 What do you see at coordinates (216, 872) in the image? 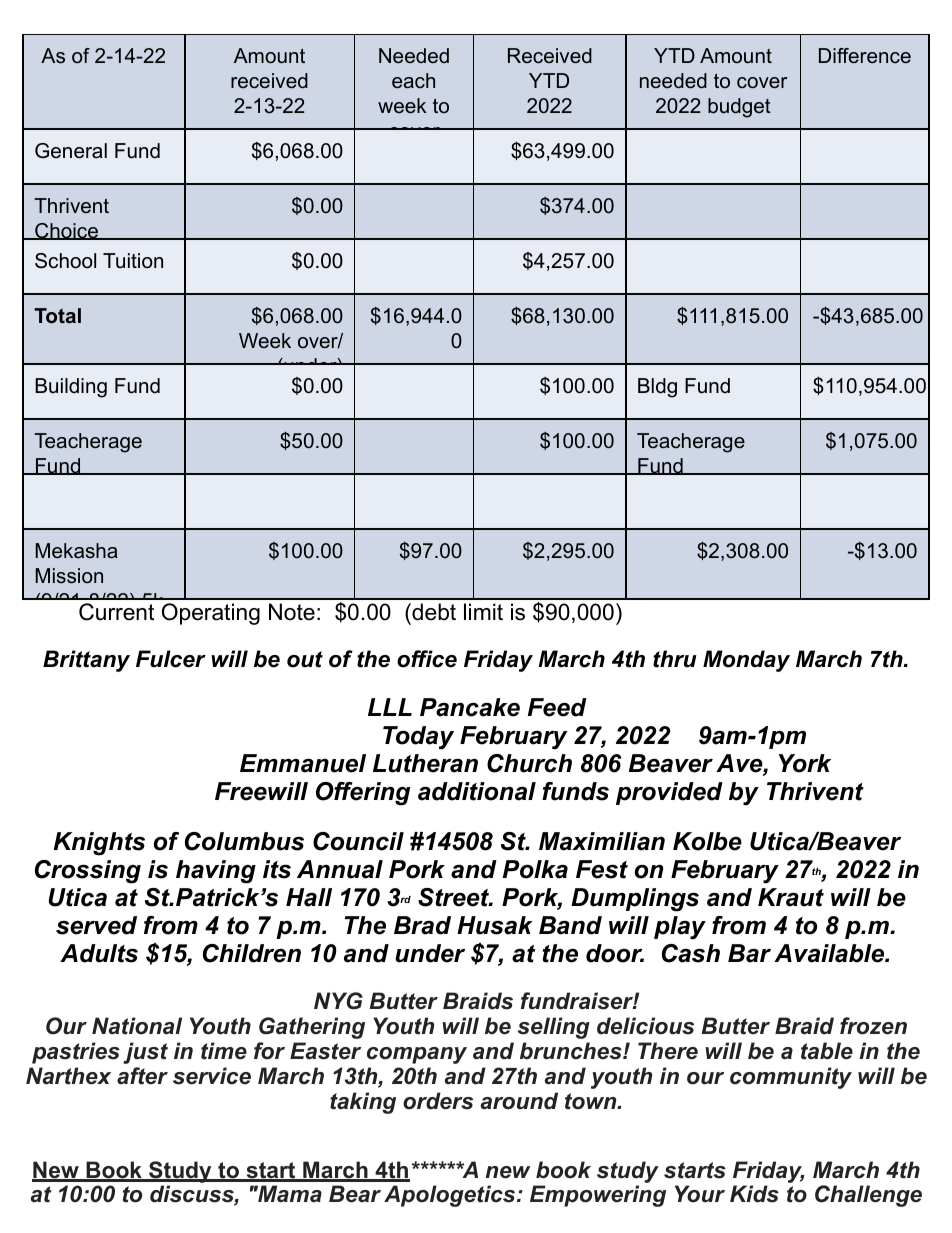
I see `having` at bounding box center [216, 872].
